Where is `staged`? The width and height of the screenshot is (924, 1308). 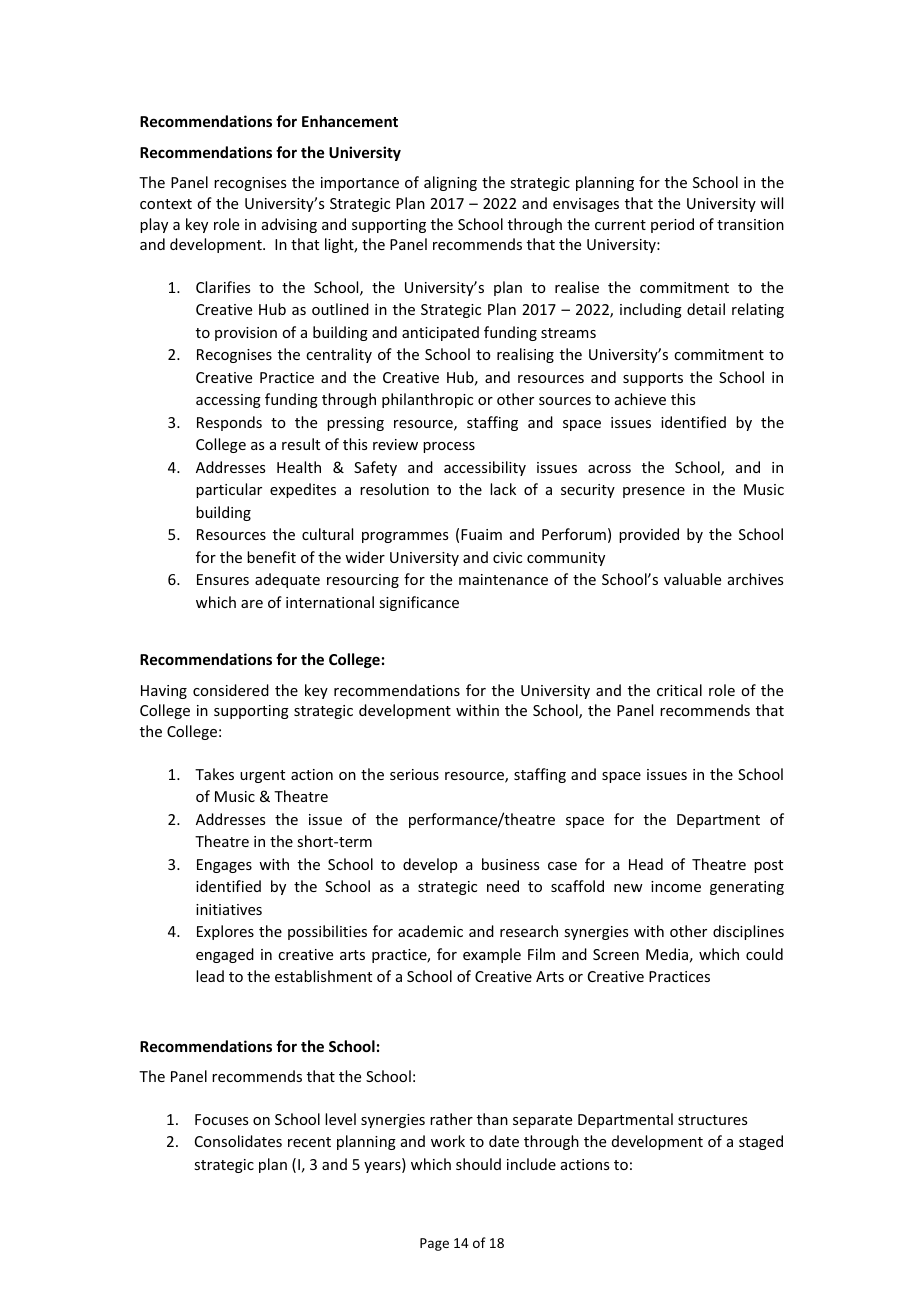 staged is located at coordinates (761, 1142).
